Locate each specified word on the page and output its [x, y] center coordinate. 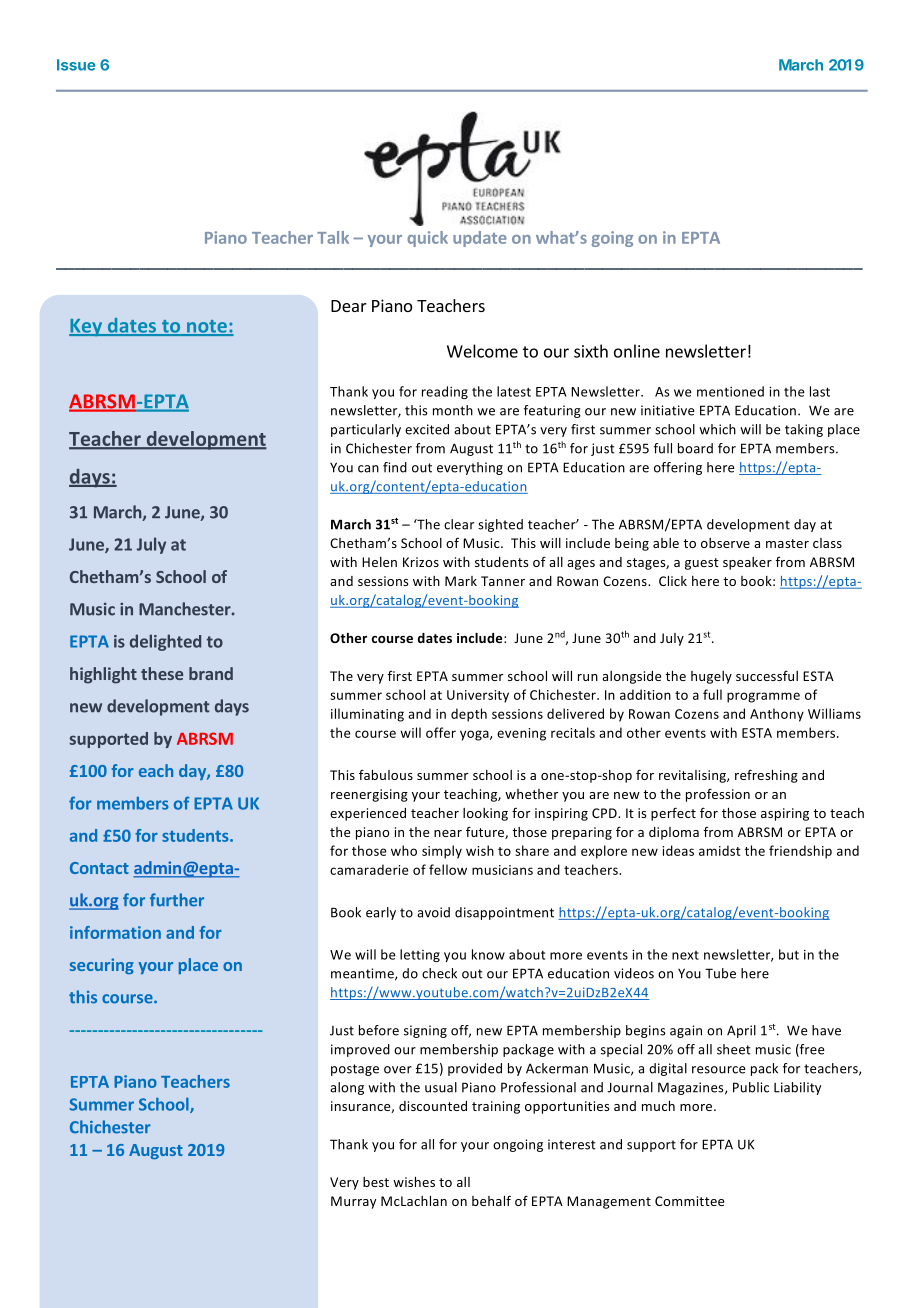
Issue [76, 65]
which [717, 429]
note [207, 327]
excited [427, 429]
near [448, 833]
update [480, 239]
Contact [99, 868]
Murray [353, 1202]
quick [427, 239]
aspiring [785, 814]
